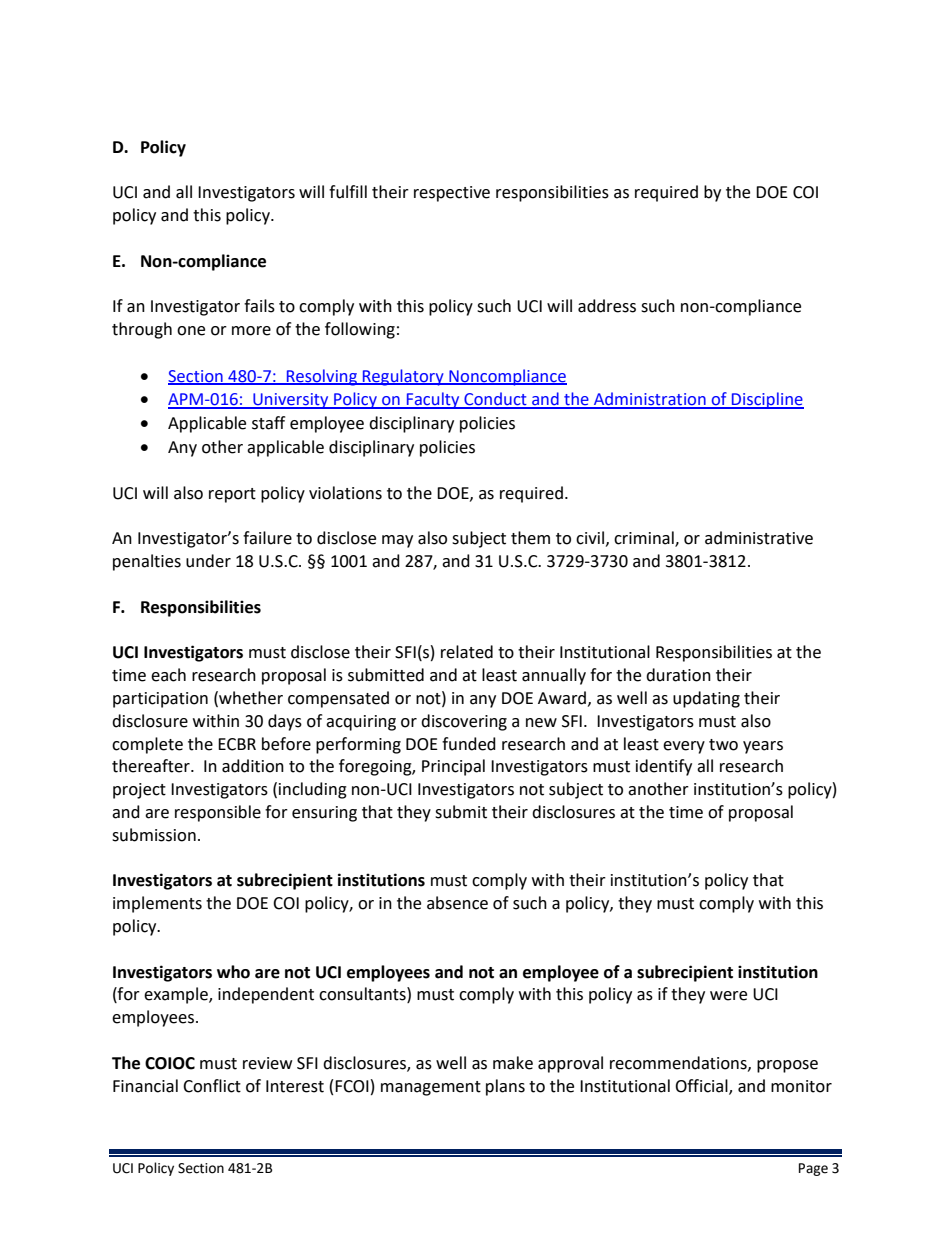 The width and height of the screenshot is (952, 1233). Describe the element at coordinates (168, 675) in the screenshot. I see `each` at that location.
